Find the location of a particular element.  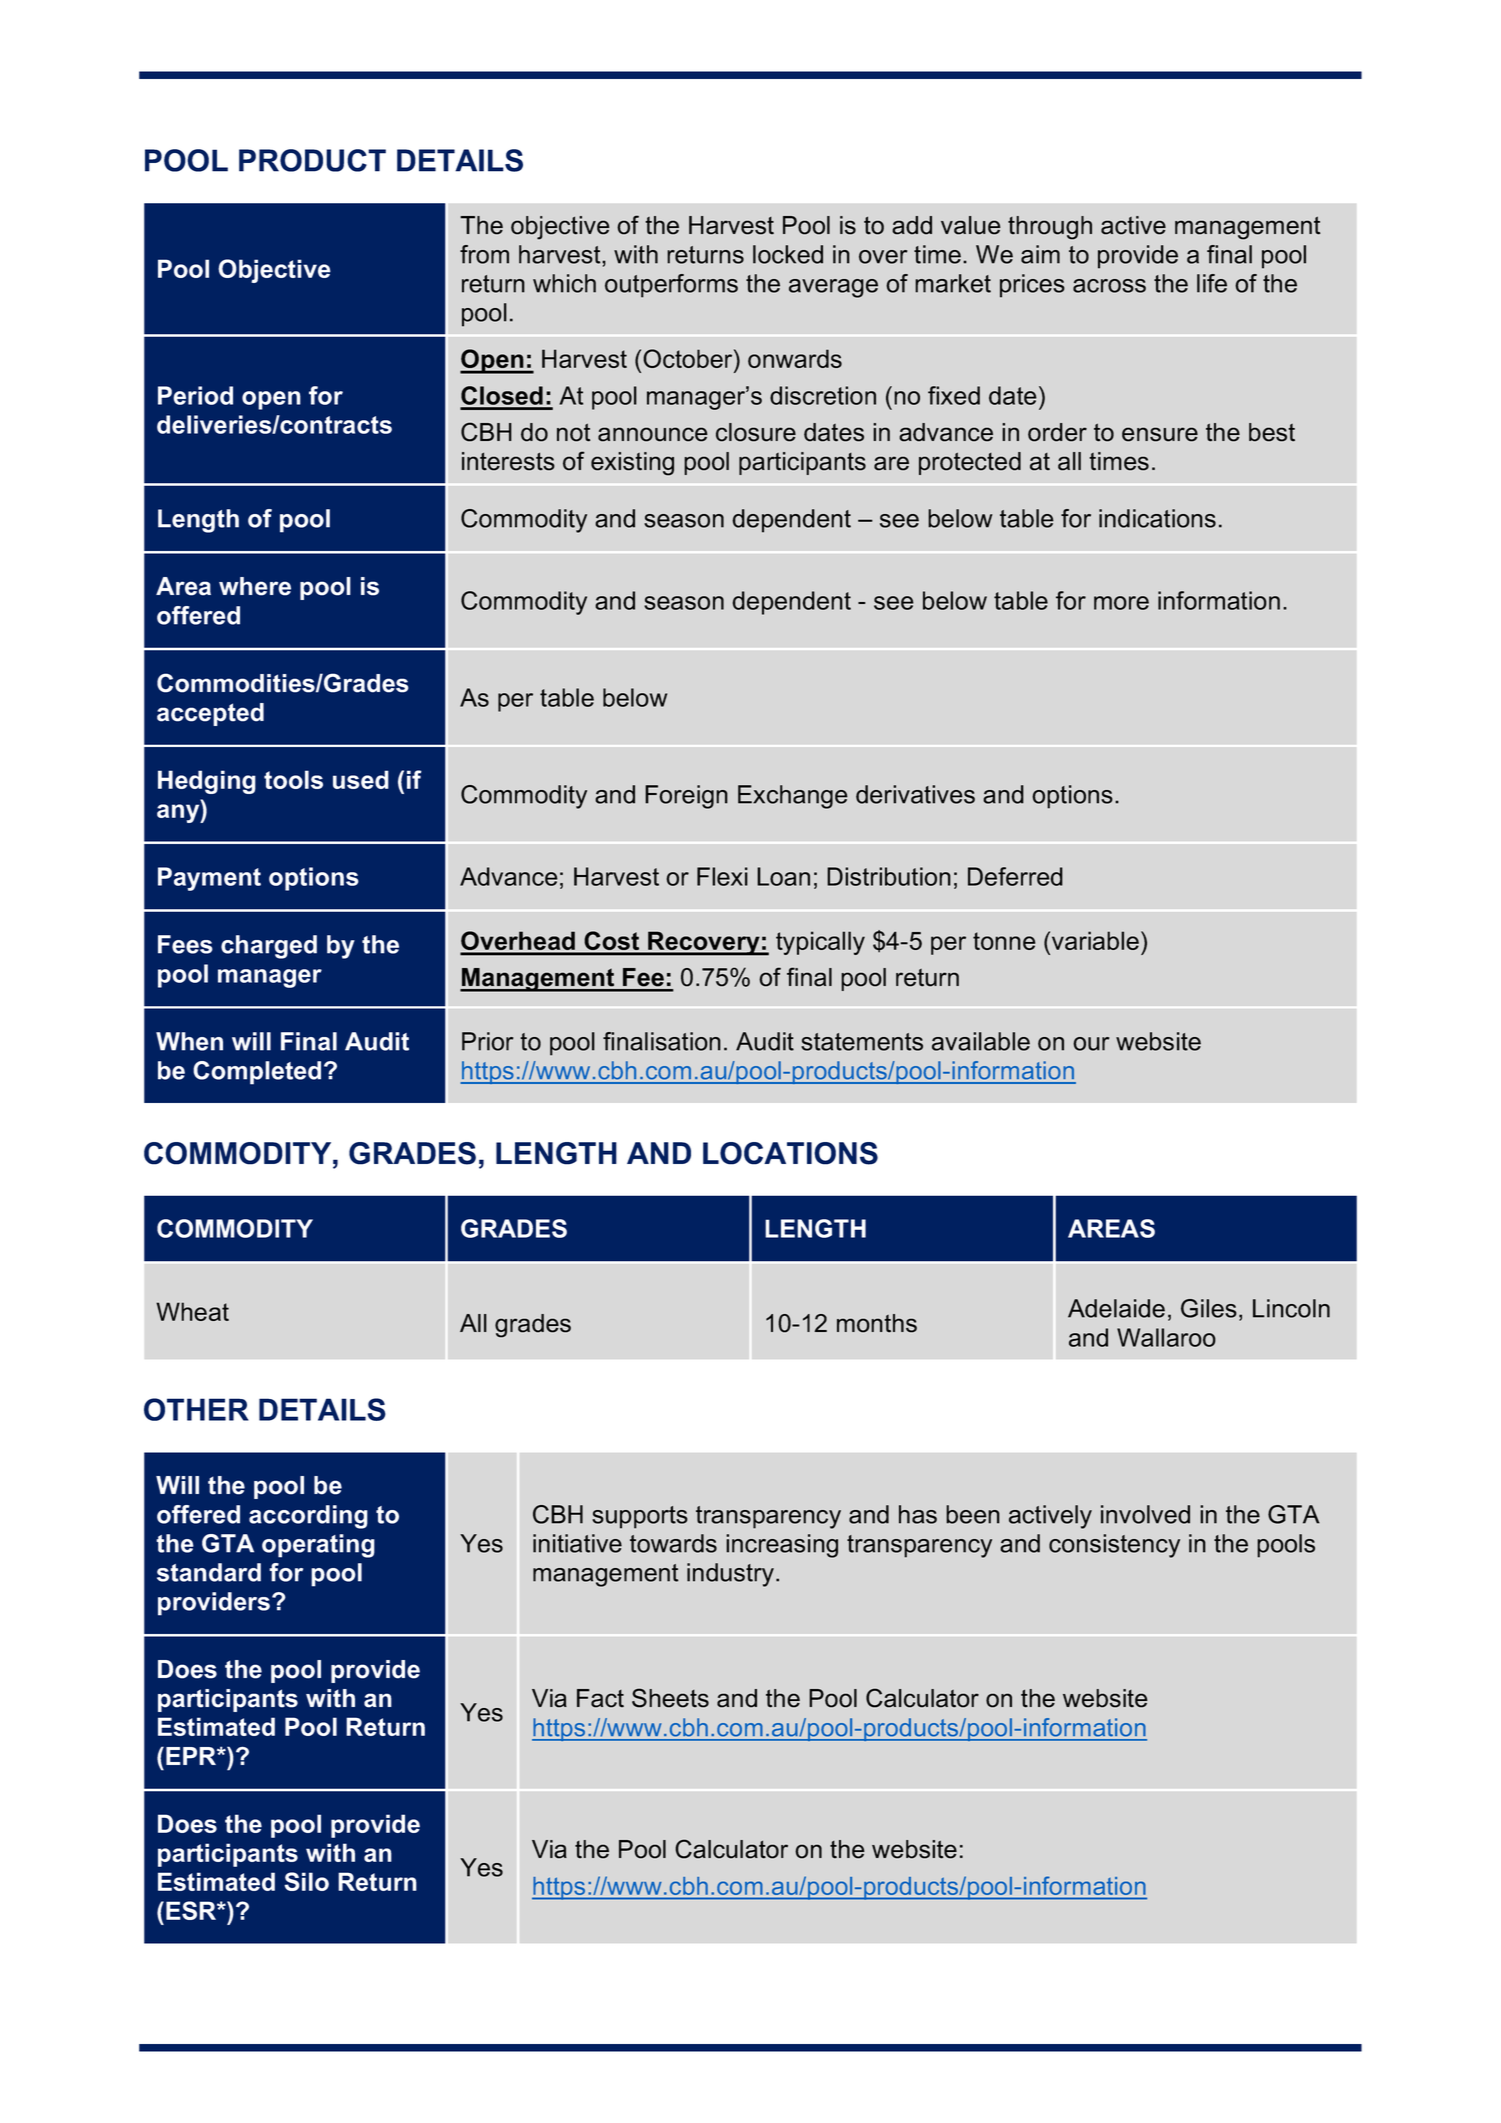

statements is located at coordinates (862, 1042).
